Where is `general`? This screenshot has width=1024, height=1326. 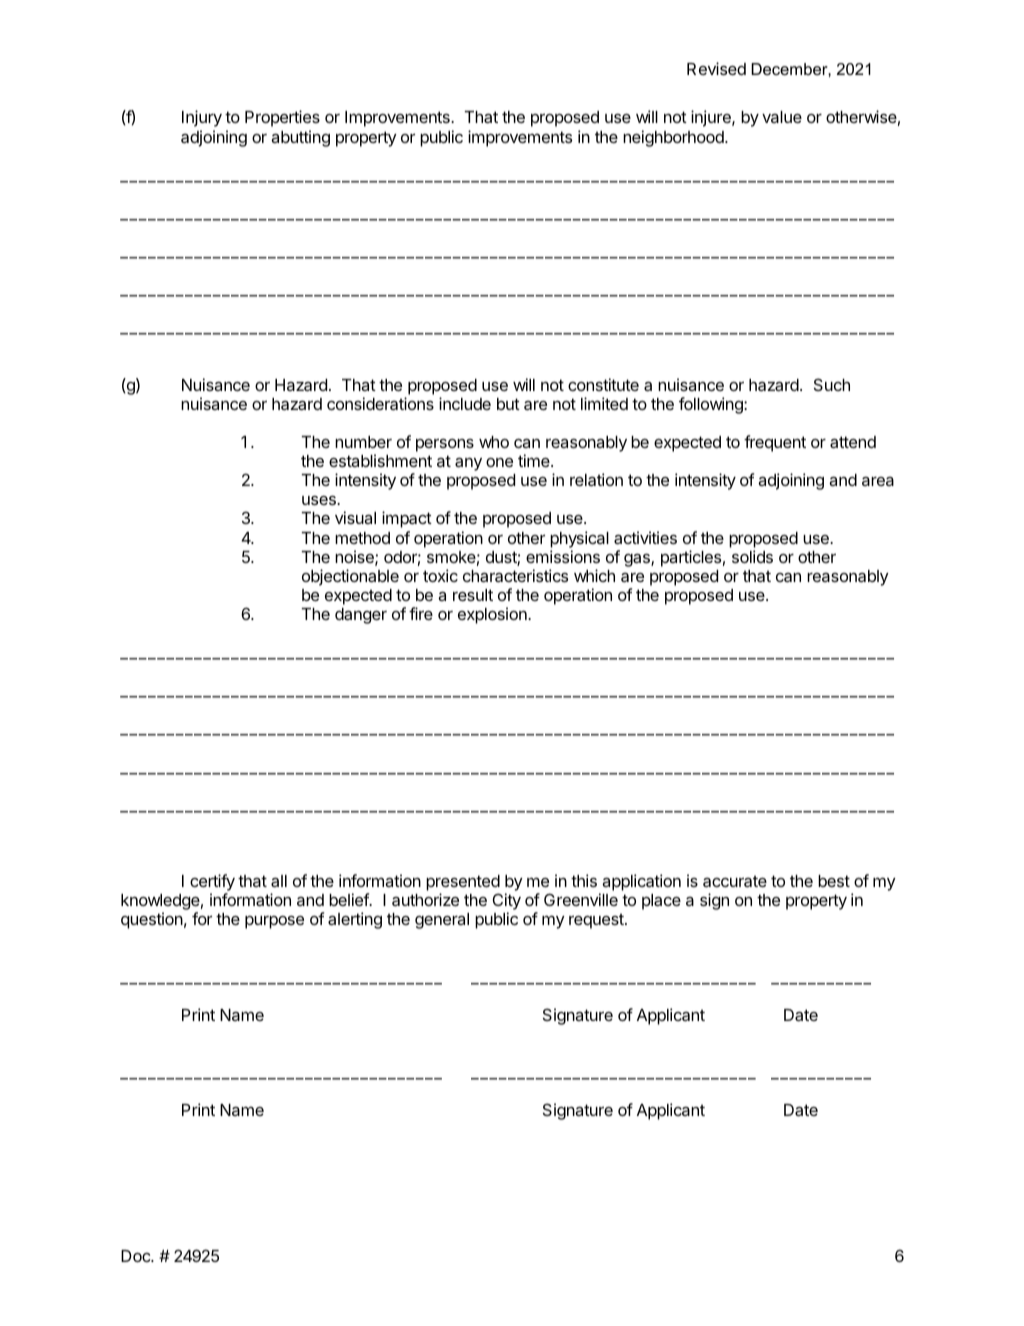
general is located at coordinates (442, 921).
